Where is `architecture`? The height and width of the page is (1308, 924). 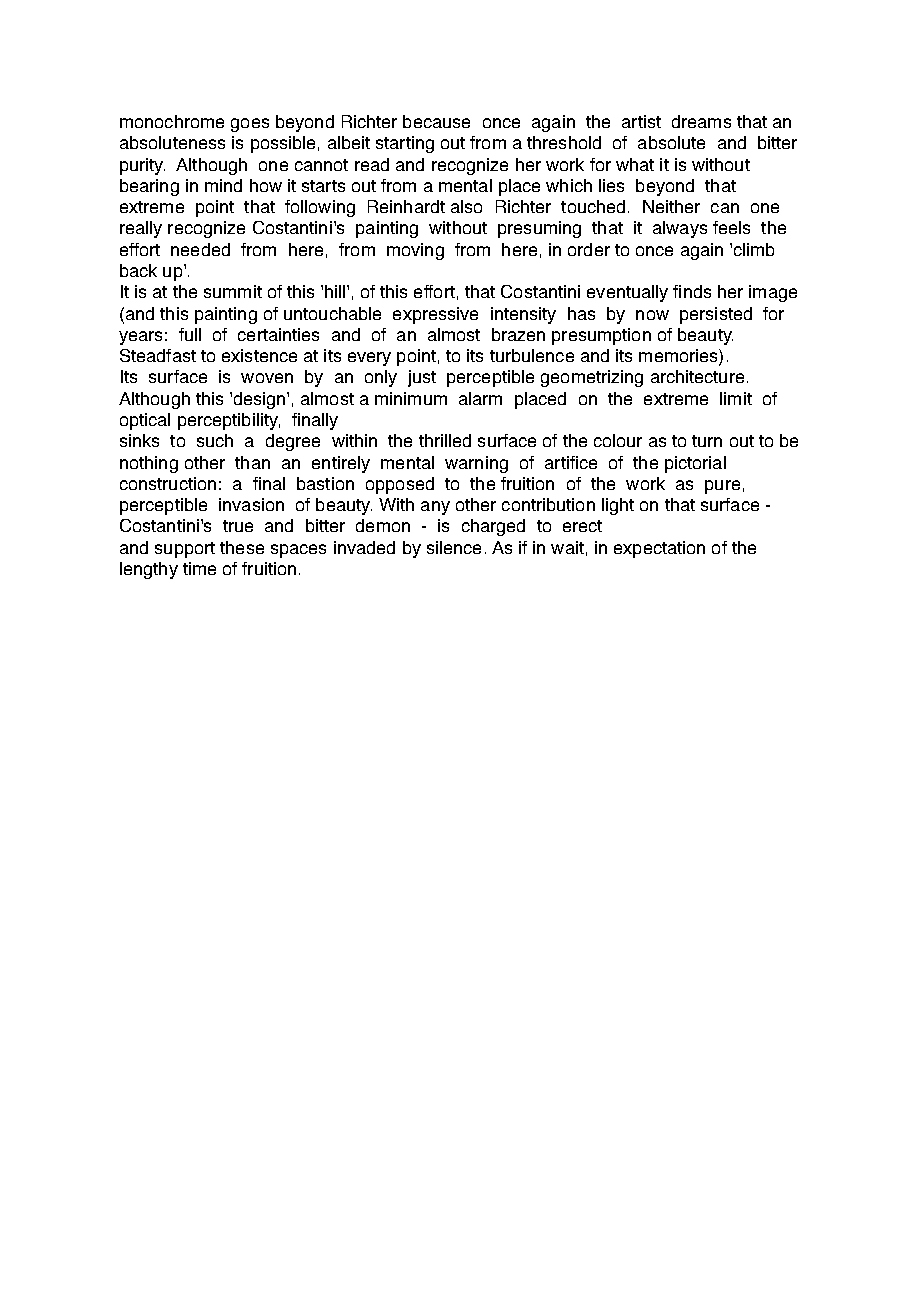 architecture is located at coordinates (697, 376).
